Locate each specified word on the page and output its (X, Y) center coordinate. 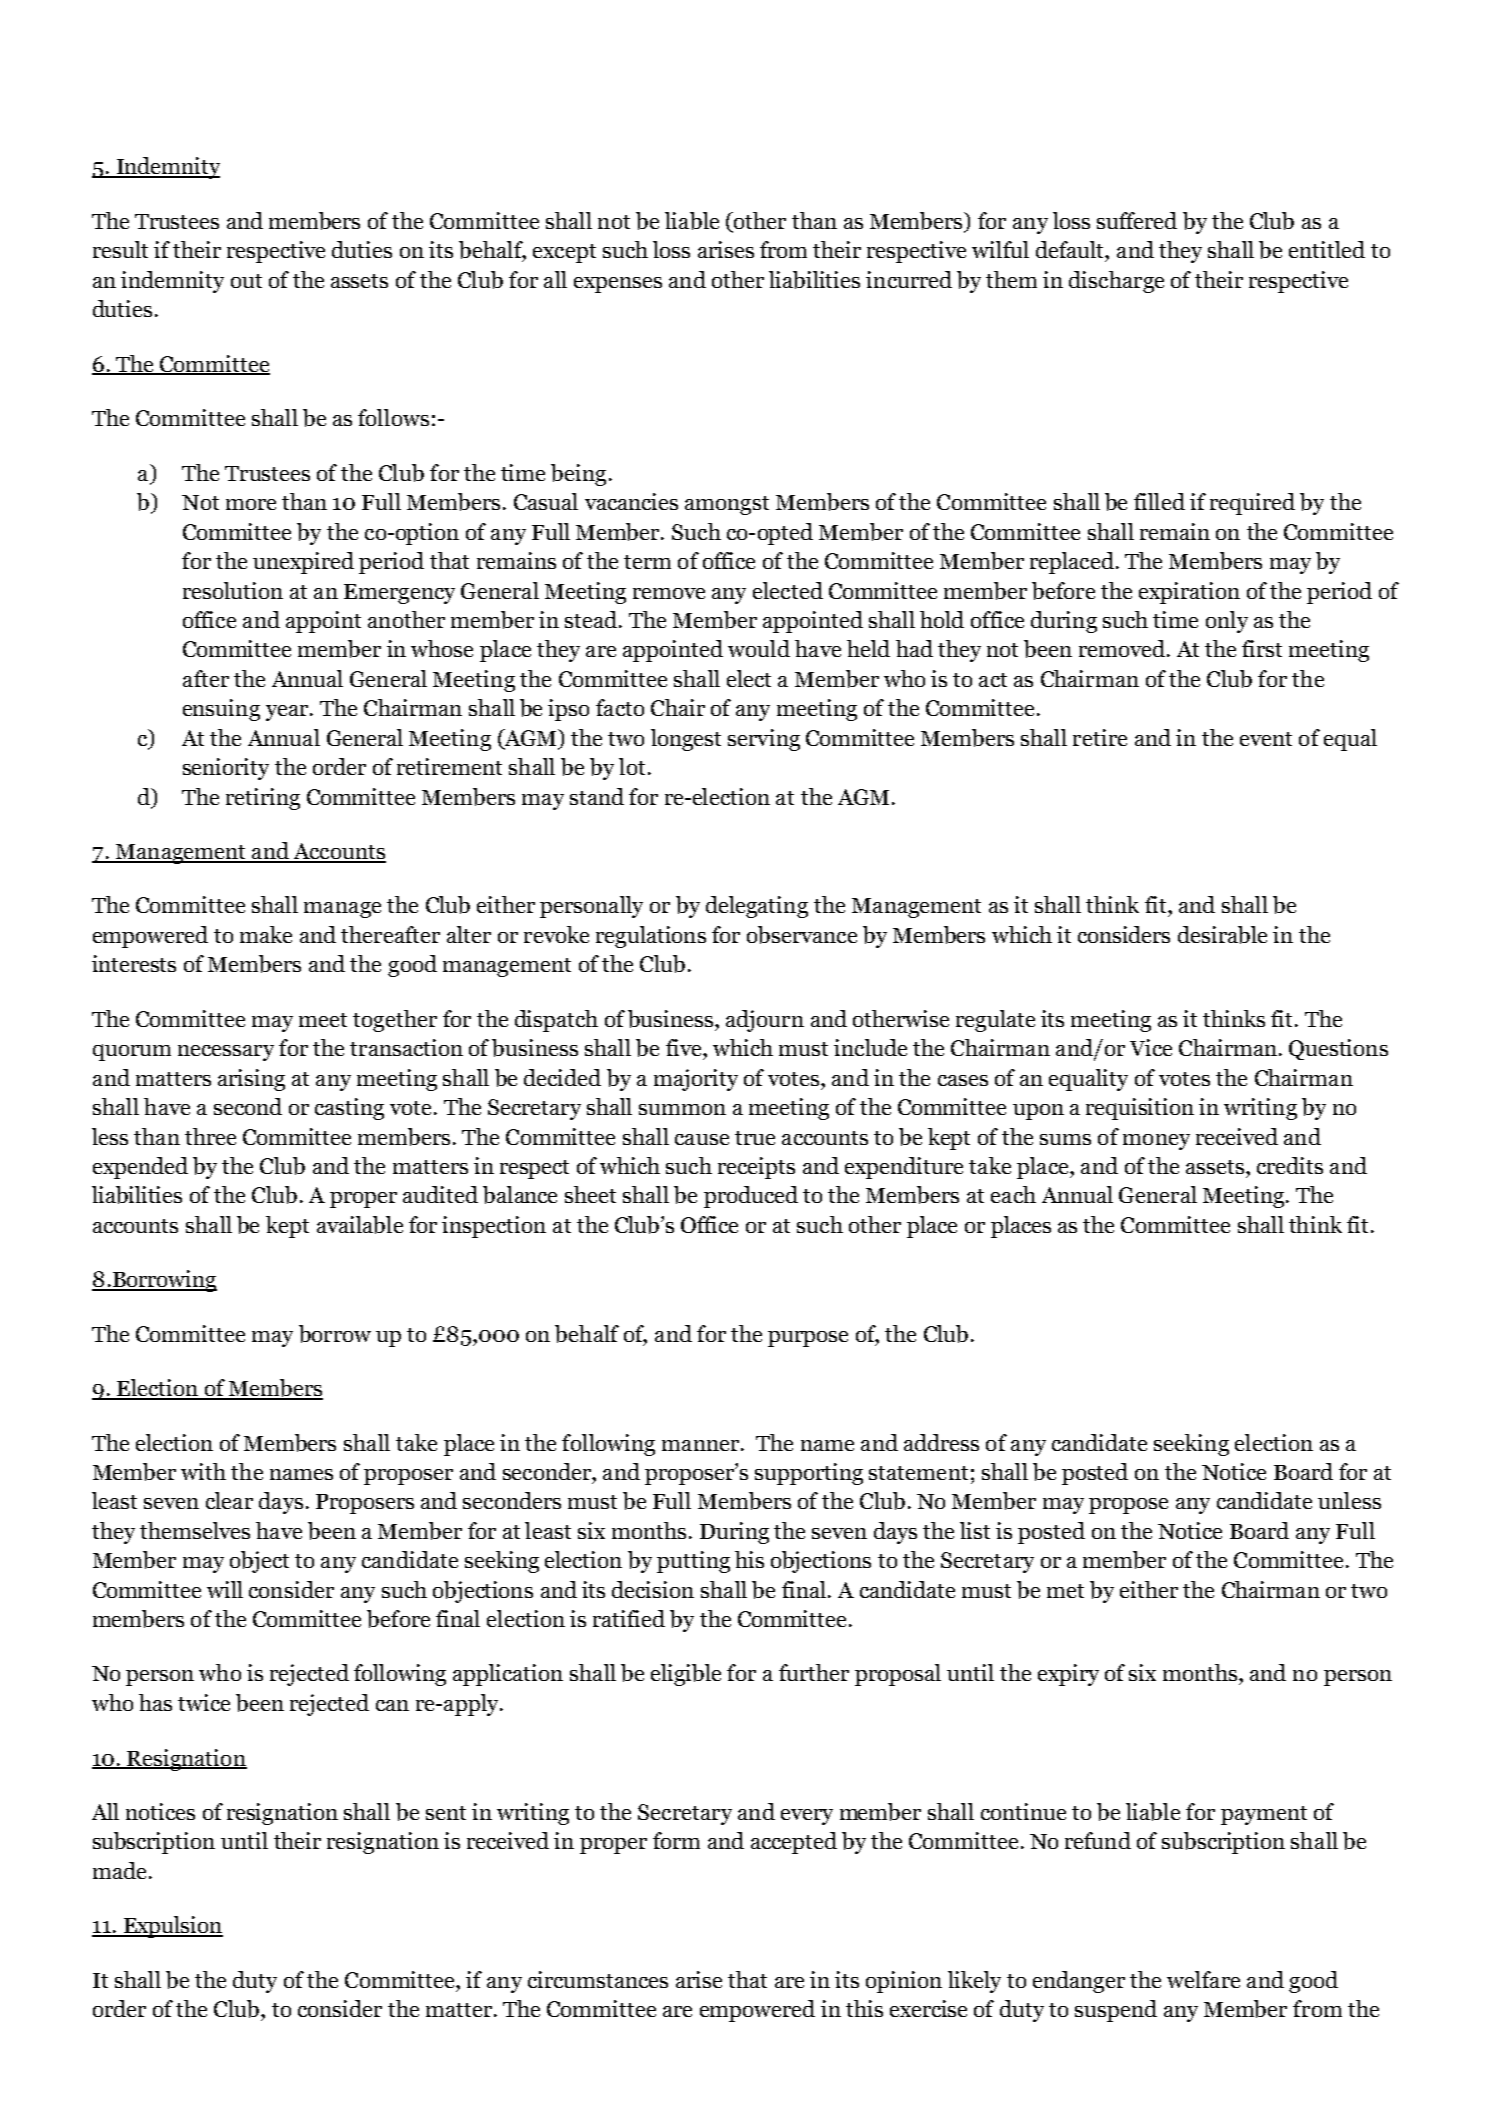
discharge (1116, 282)
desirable (1222, 935)
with (203, 1471)
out (246, 281)
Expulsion (172, 1927)
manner (700, 1445)
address (941, 1442)
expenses (618, 285)
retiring (263, 799)
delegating (757, 907)
